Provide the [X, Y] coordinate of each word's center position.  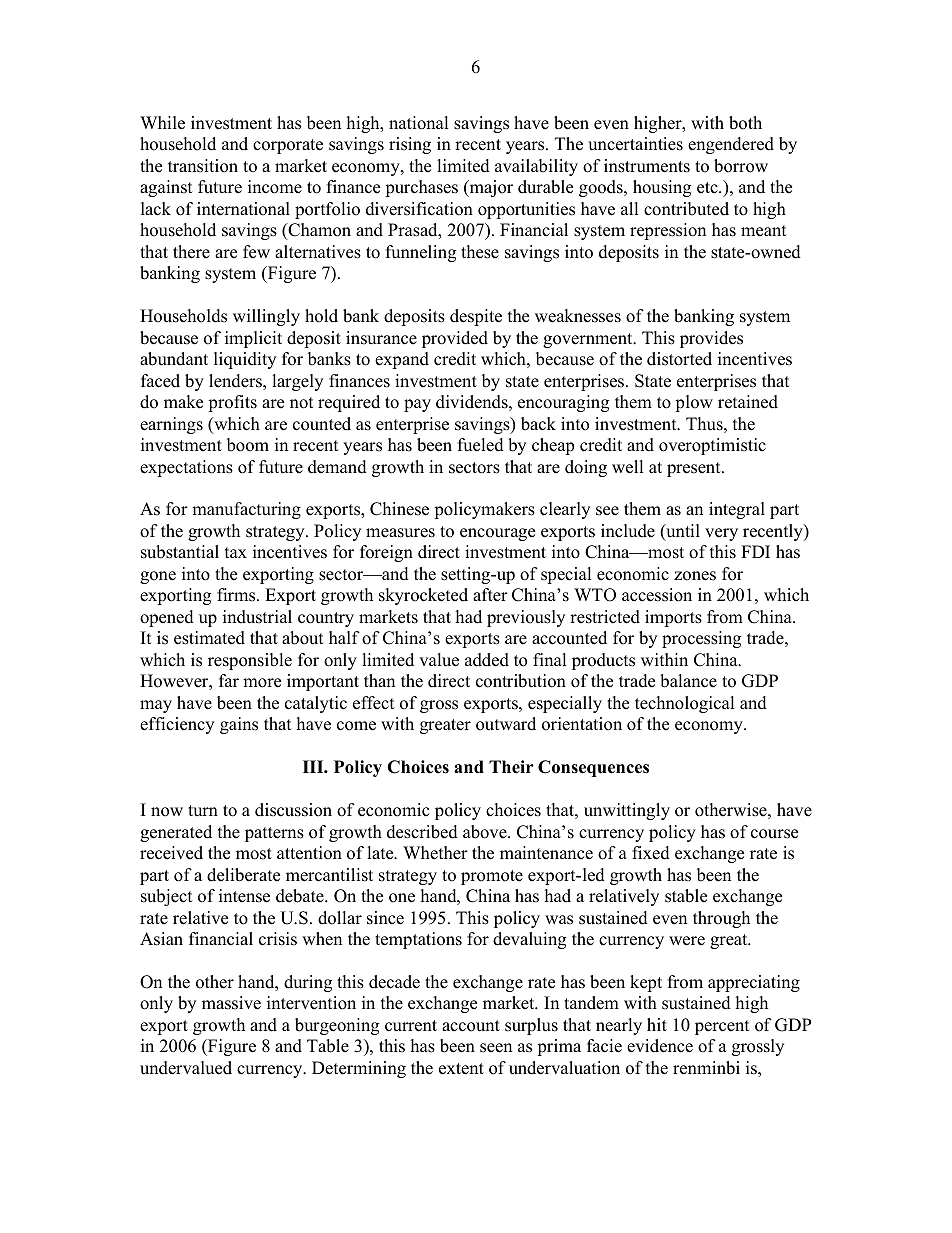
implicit [253, 339]
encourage [497, 534]
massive [231, 1003]
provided [455, 339]
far [229, 680]
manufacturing [246, 510]
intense [244, 896]
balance [688, 681]
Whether [435, 853]
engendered [731, 145]
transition [203, 166]
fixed [651, 853]
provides [711, 339]
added [487, 660]
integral [737, 510]
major [490, 188]
